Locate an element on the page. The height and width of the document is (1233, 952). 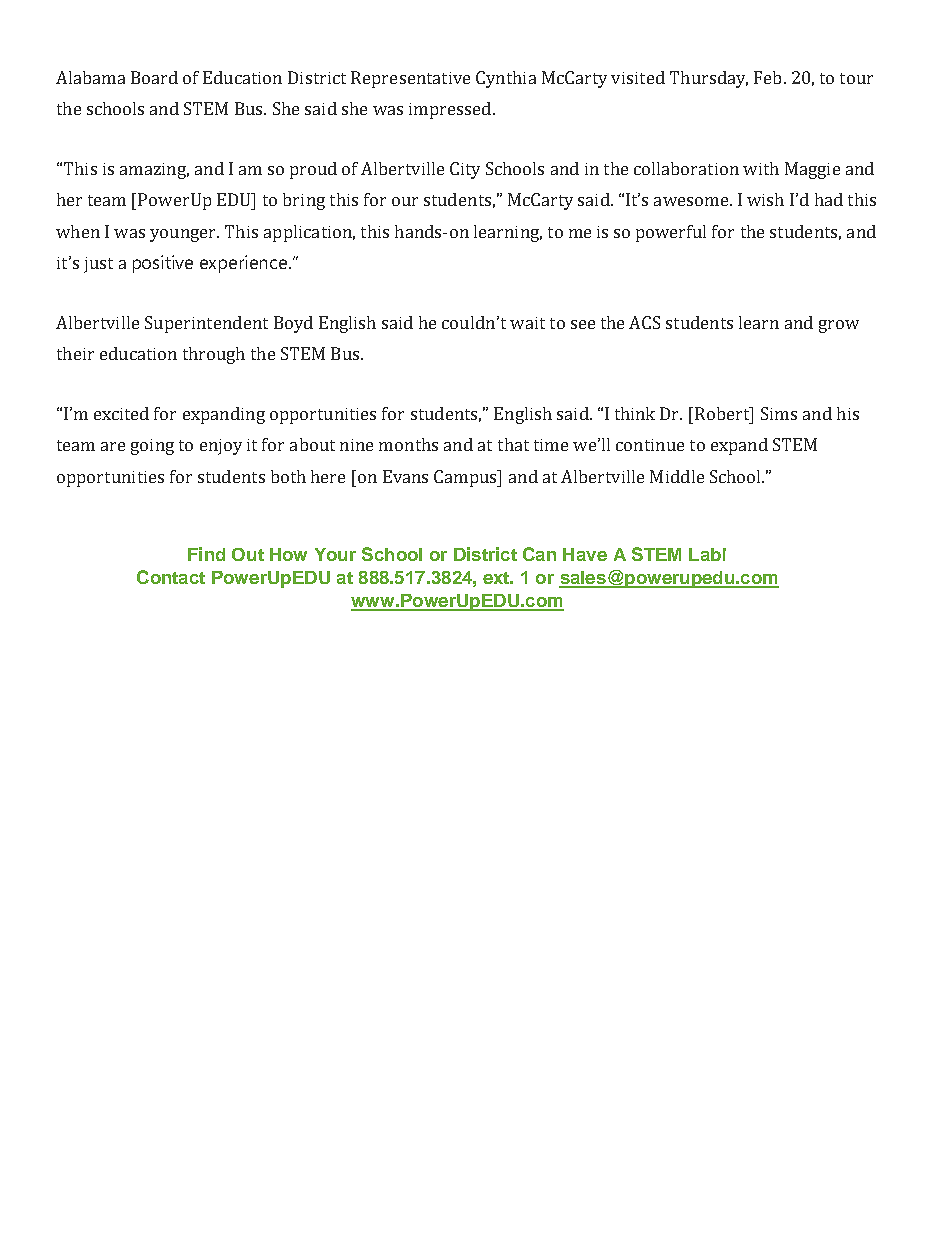
Sims is located at coordinates (779, 413).
